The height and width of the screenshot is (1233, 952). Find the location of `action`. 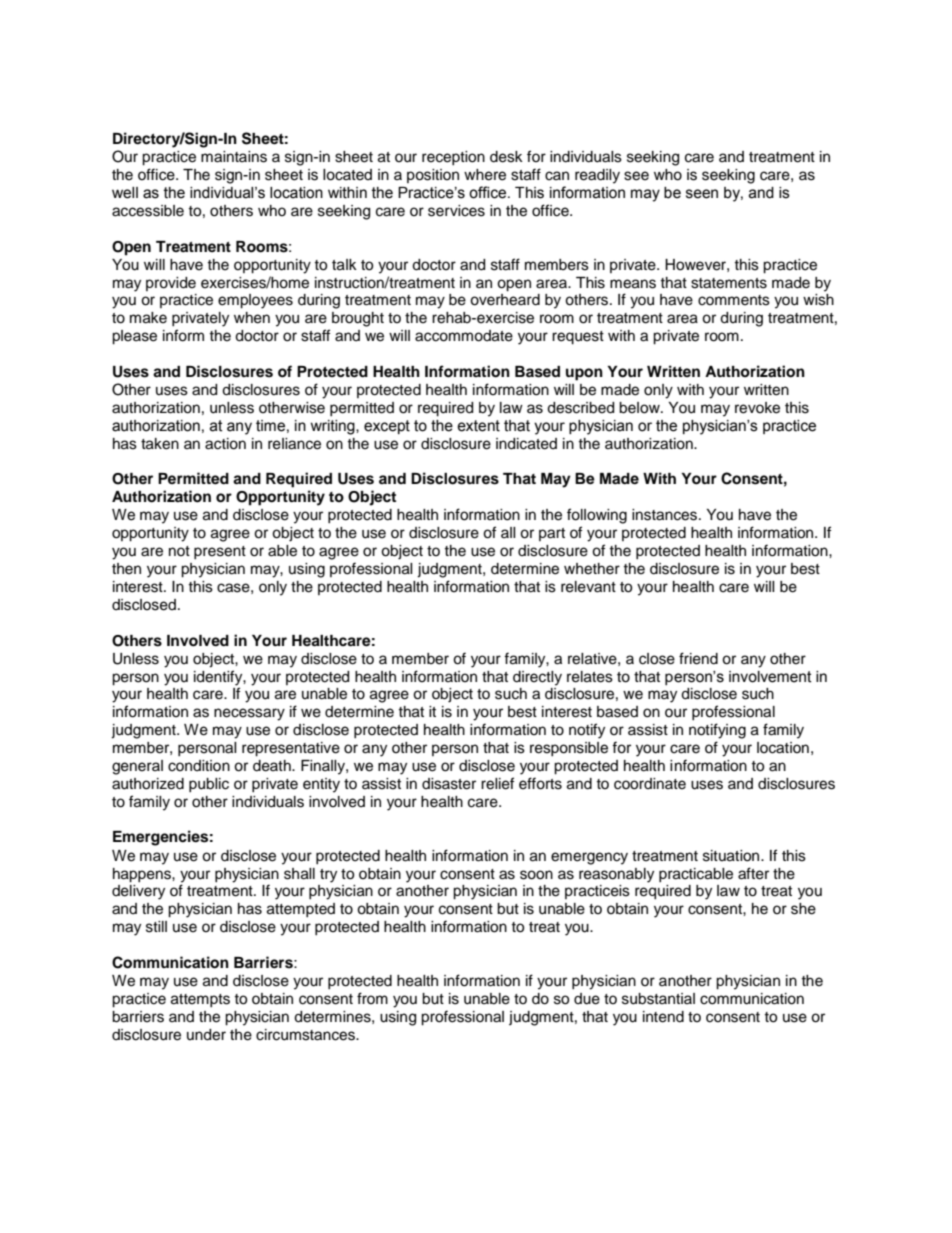

action is located at coordinates (225, 444).
